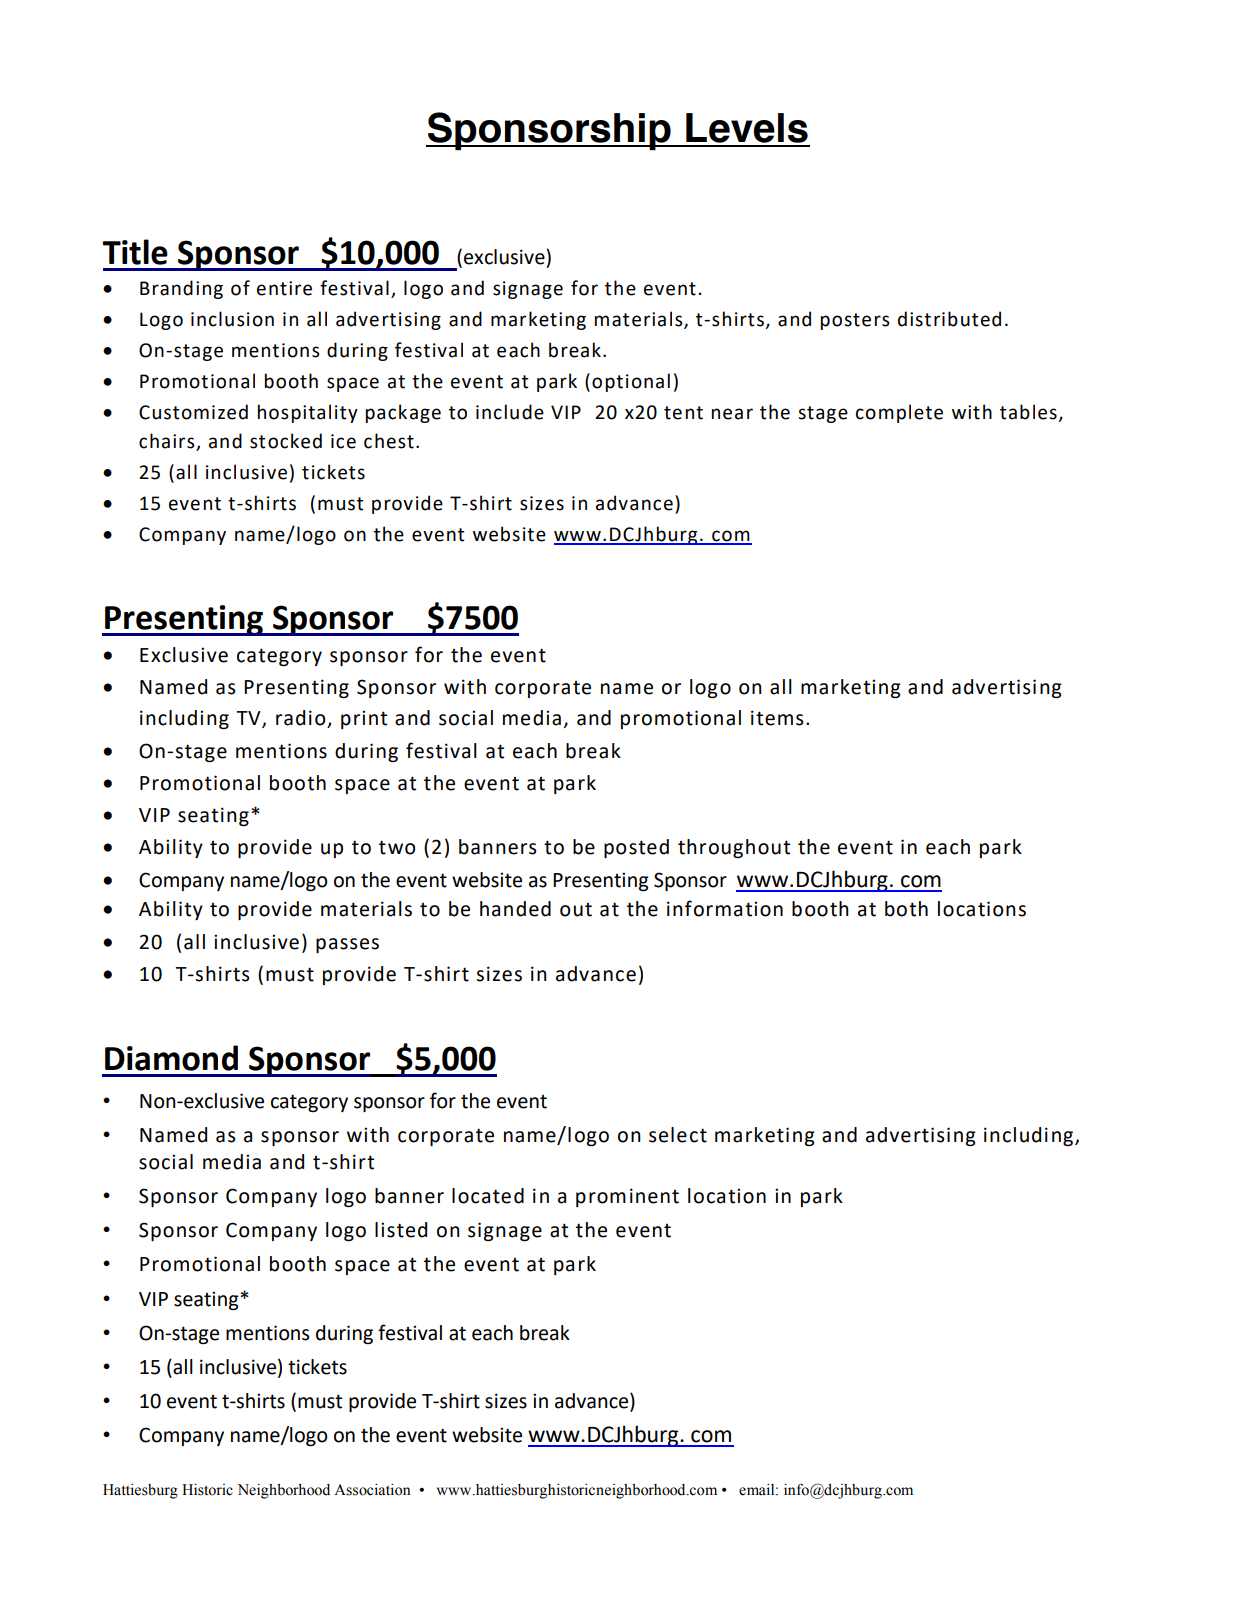 Image resolution: width=1234 pixels, height=1598 pixels. I want to click on optional, so click(631, 382).
